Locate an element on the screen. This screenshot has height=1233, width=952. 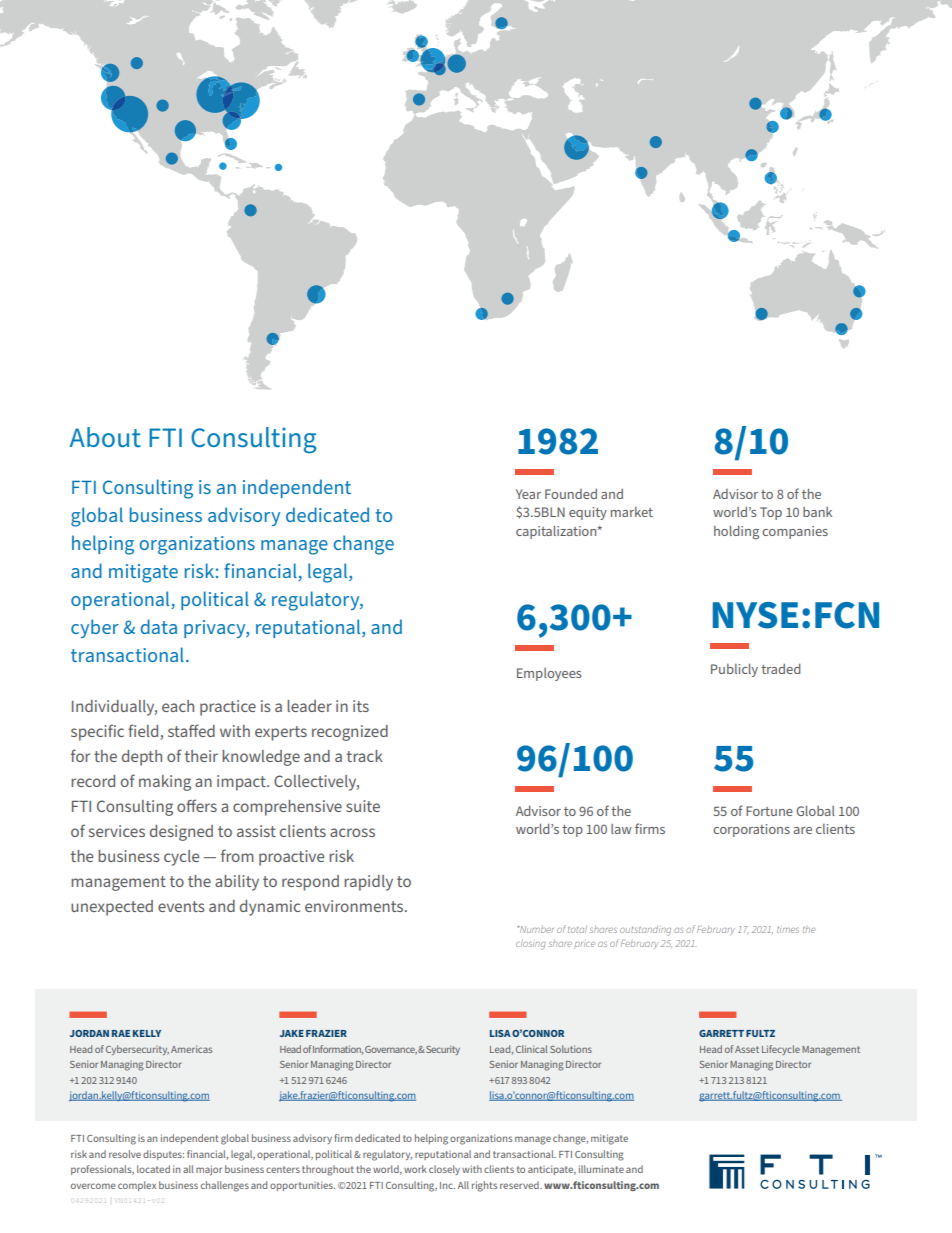
closely is located at coordinates (444, 1170).
